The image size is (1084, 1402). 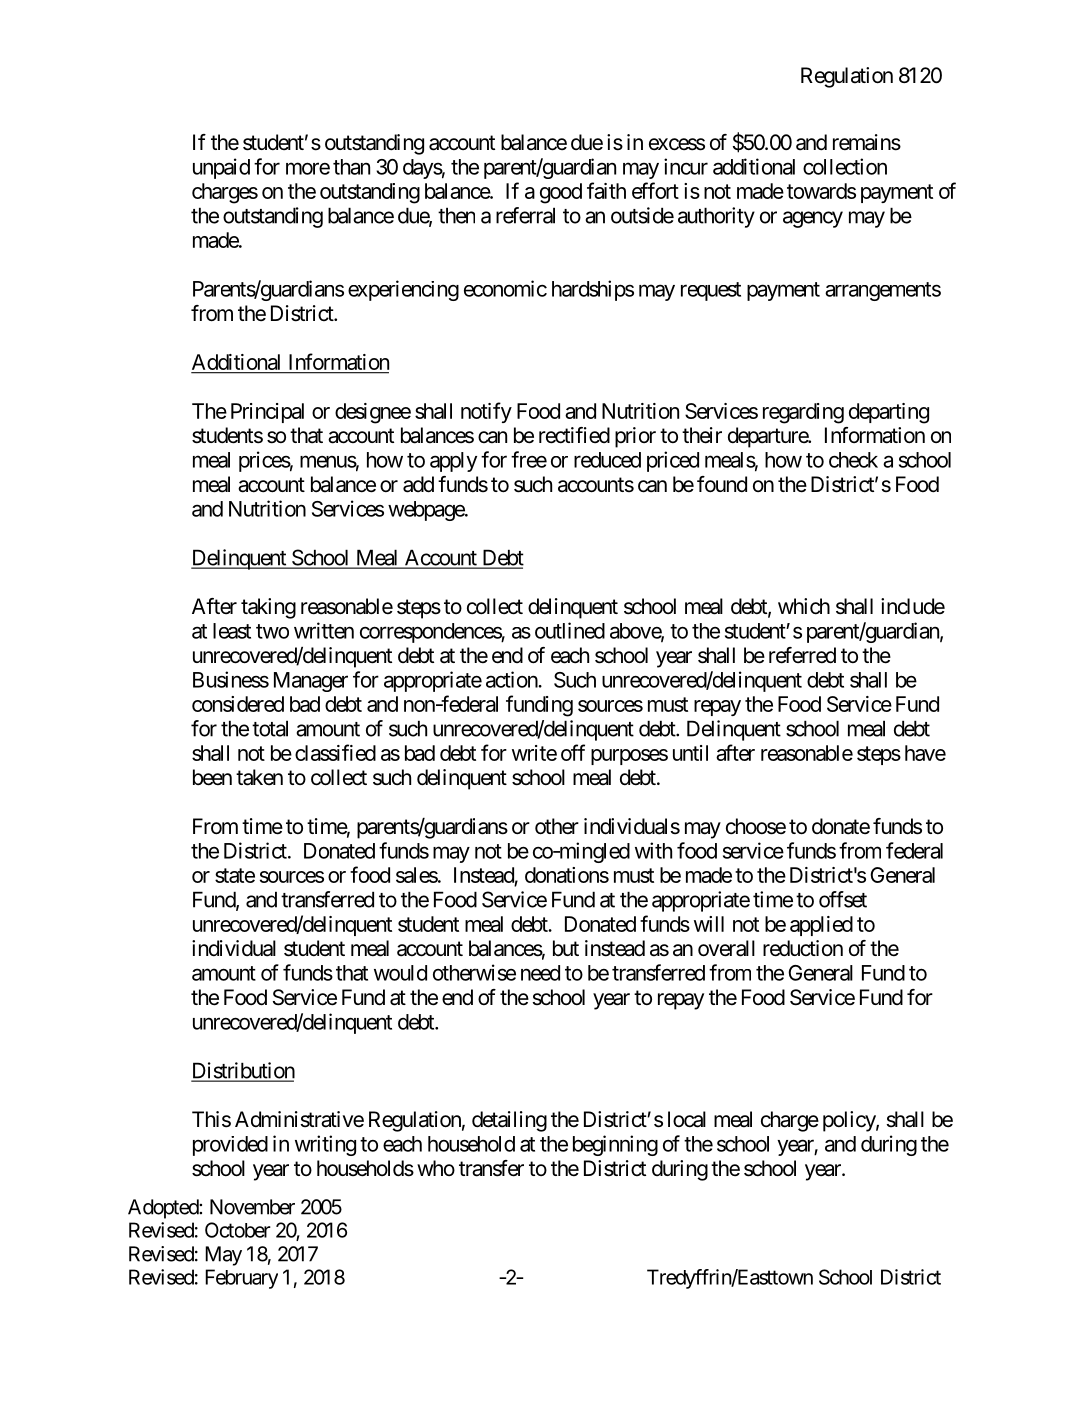 I want to click on reduction, so click(x=803, y=948).
